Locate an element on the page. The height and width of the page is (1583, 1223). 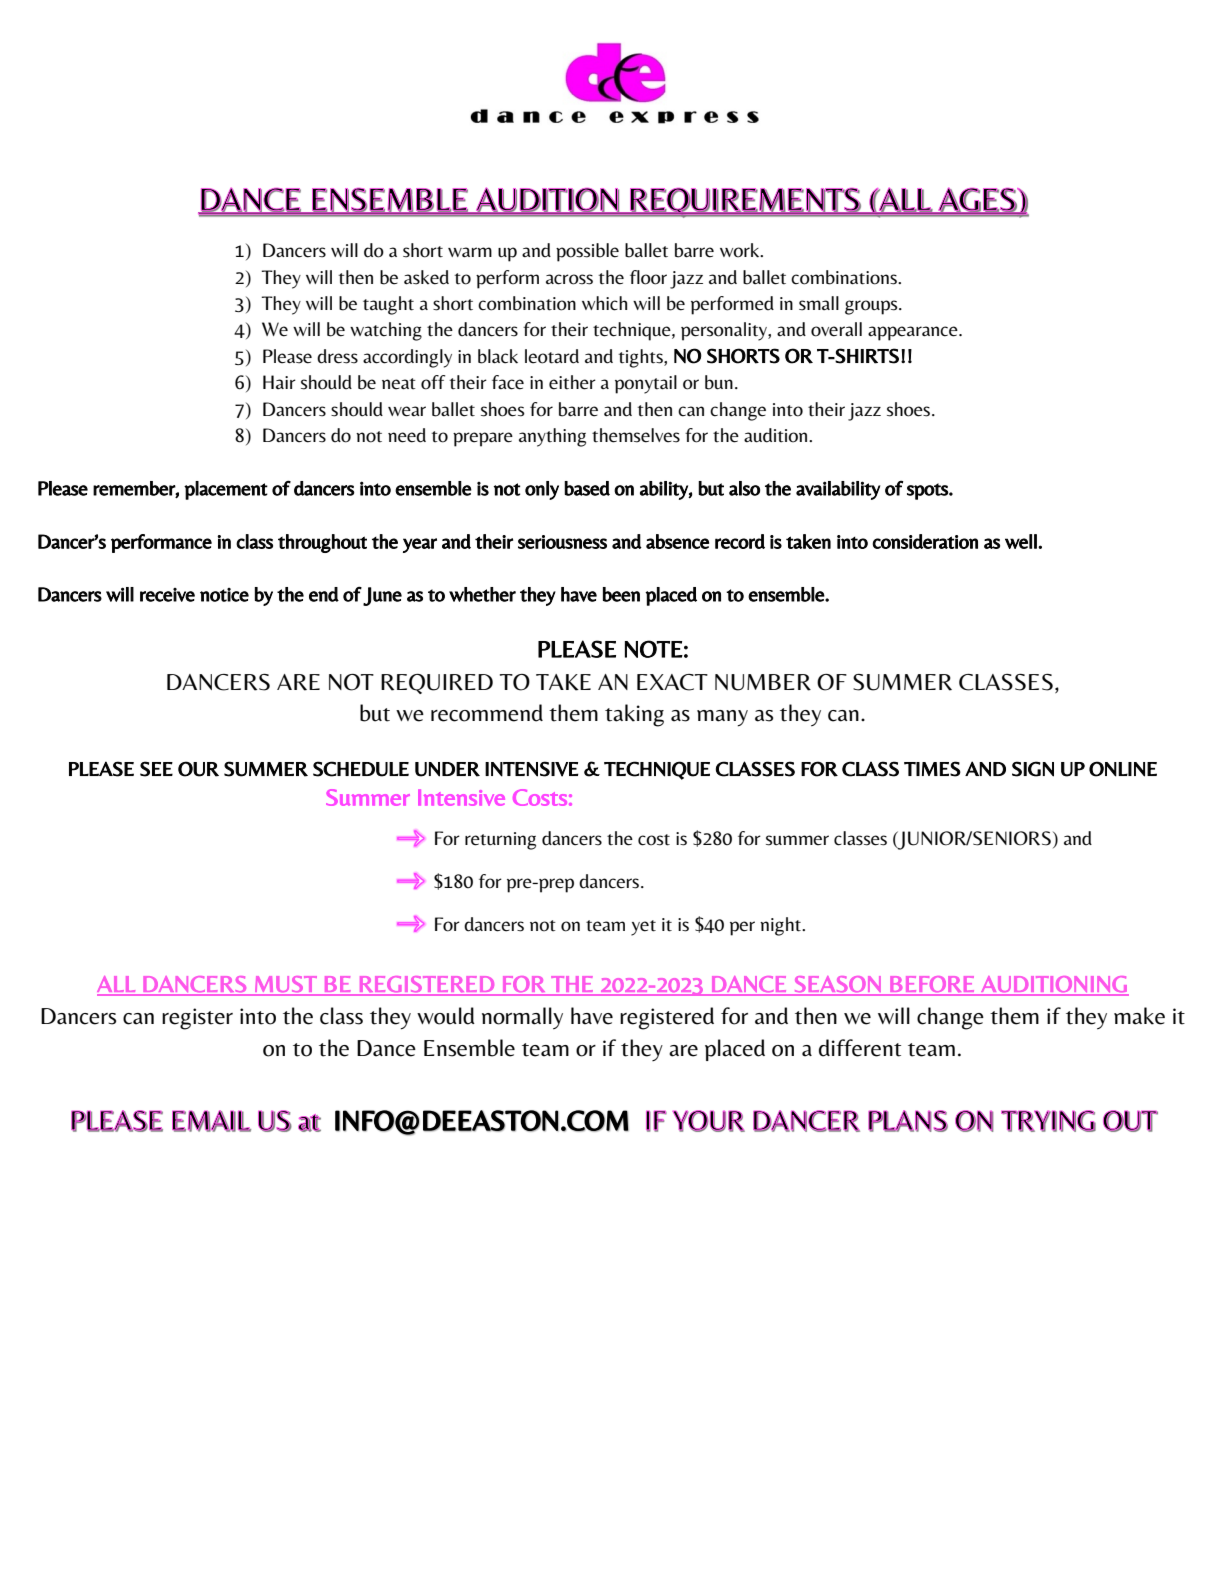
SIGN is located at coordinates (1033, 769).
